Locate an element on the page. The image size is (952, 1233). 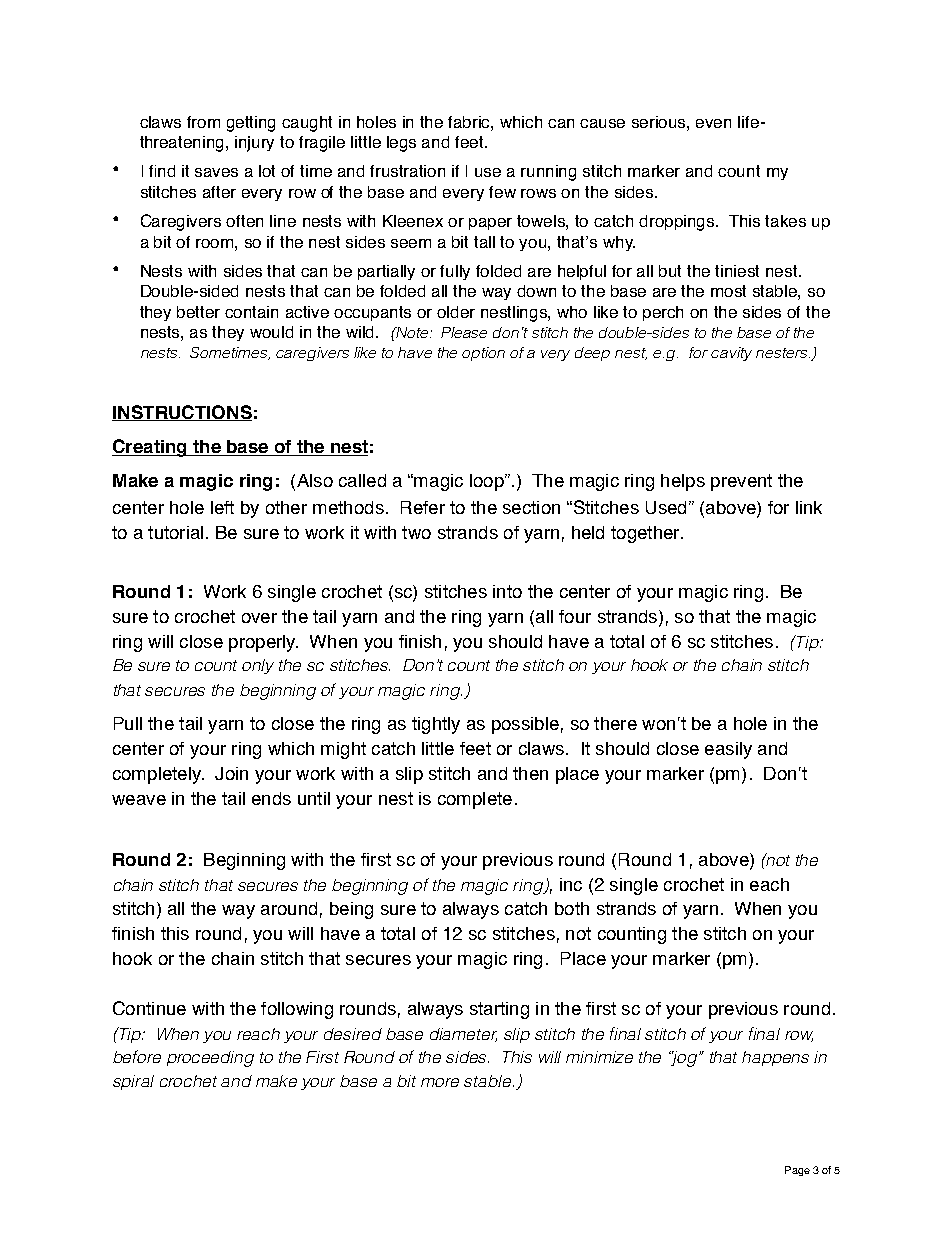
ends is located at coordinates (271, 798).
